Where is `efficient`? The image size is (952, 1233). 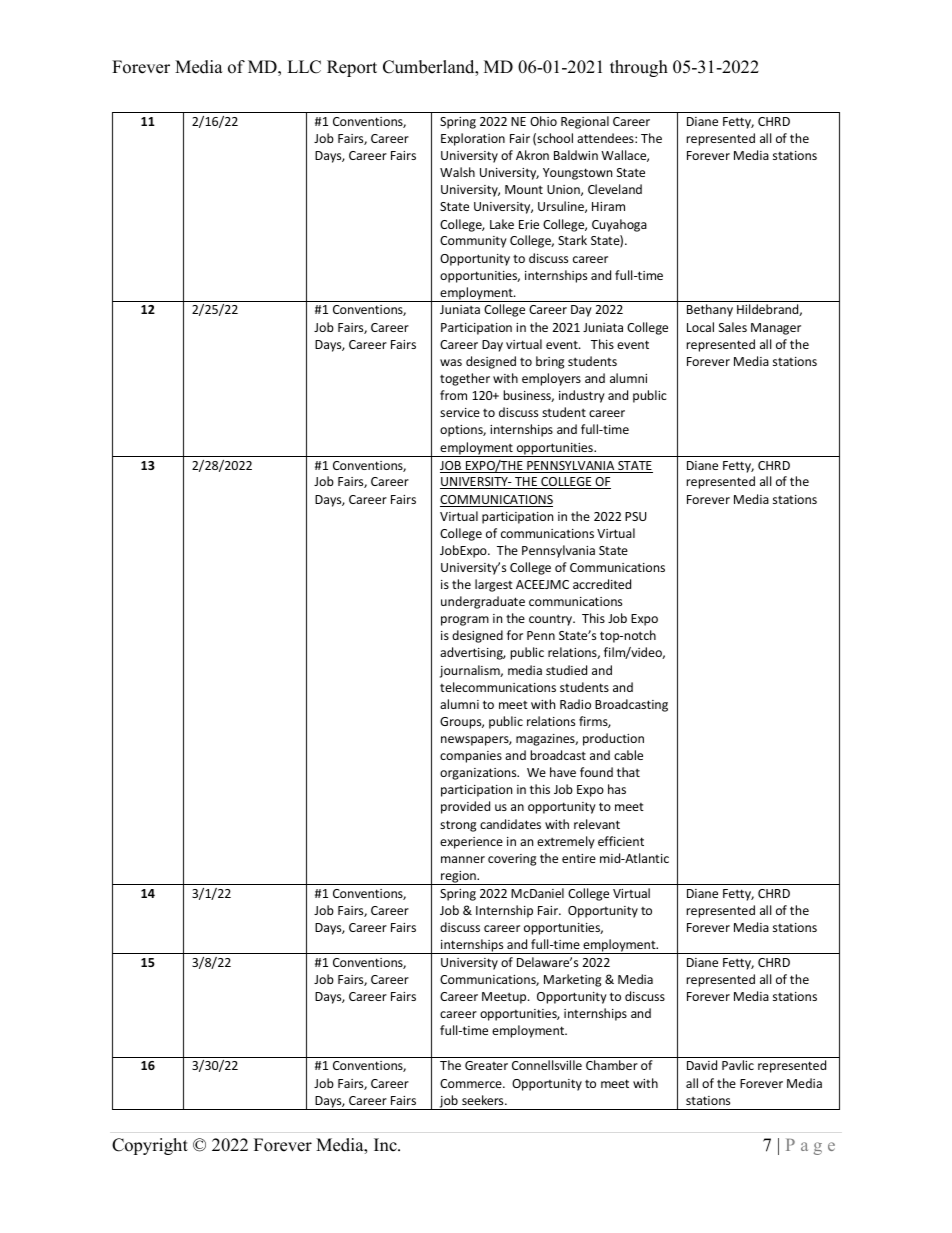
efficient is located at coordinates (621, 841).
